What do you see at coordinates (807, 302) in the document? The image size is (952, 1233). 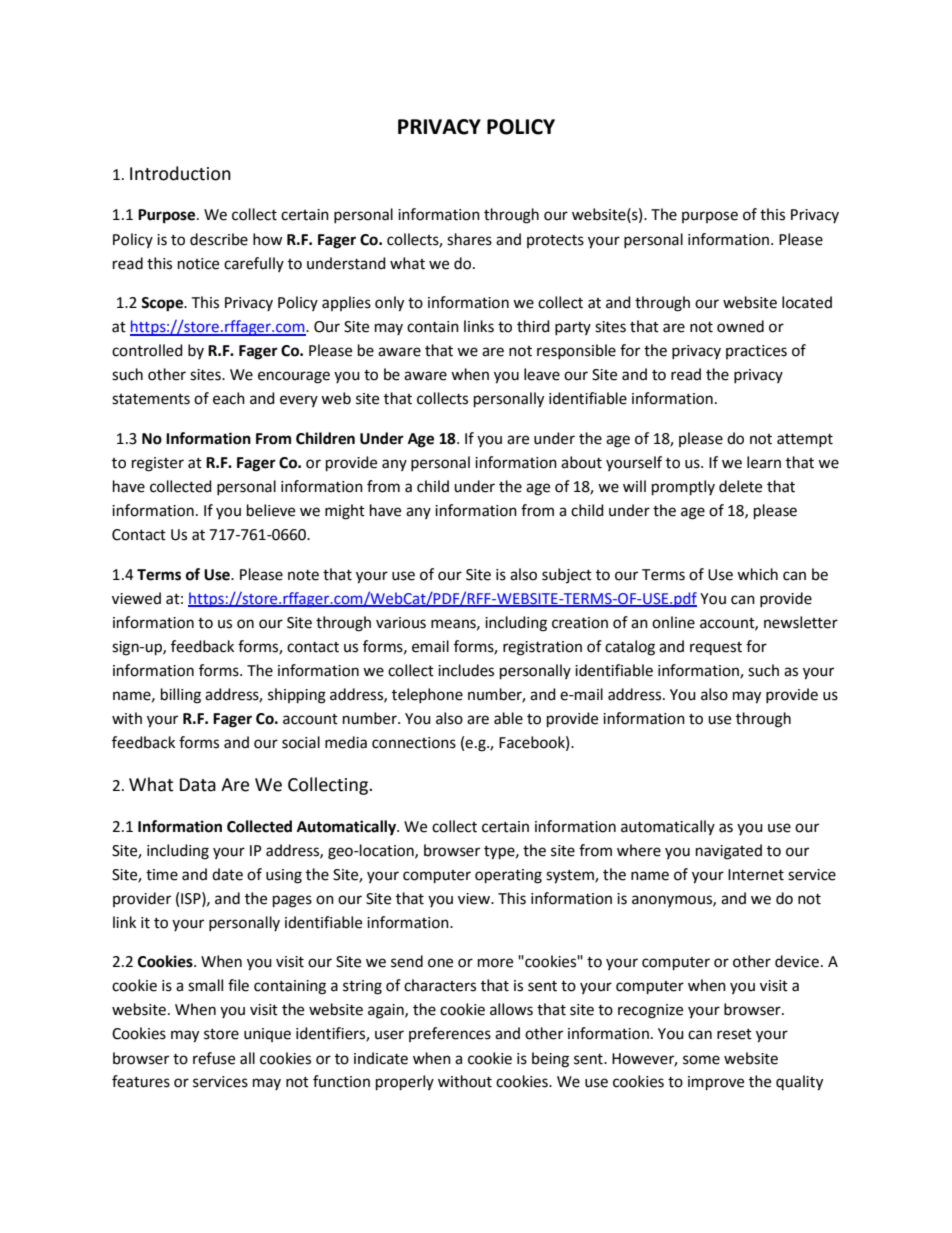 I see `located` at bounding box center [807, 302].
